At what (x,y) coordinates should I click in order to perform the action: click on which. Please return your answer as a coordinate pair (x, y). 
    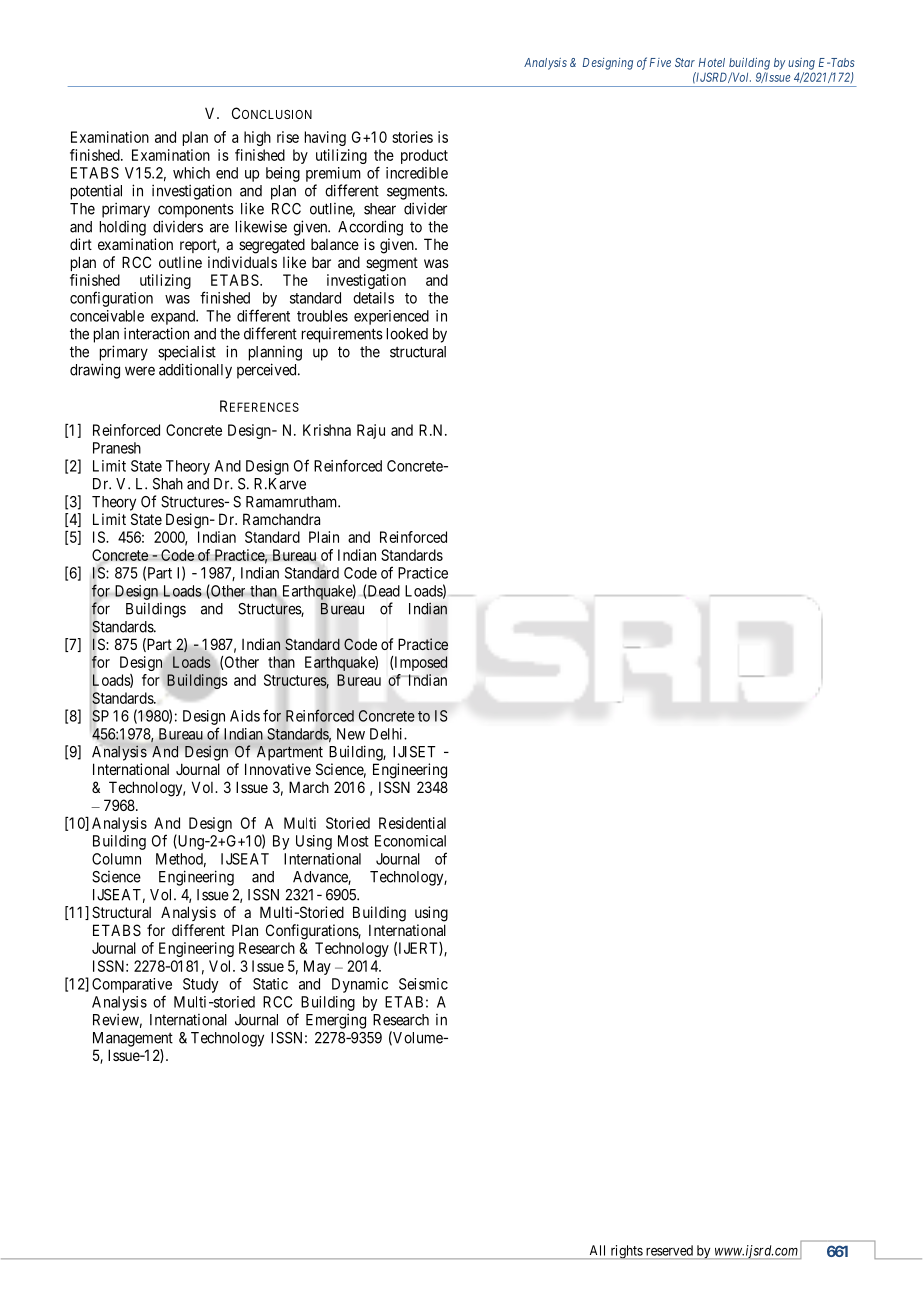
    Looking at the image, I should click on (191, 173).
